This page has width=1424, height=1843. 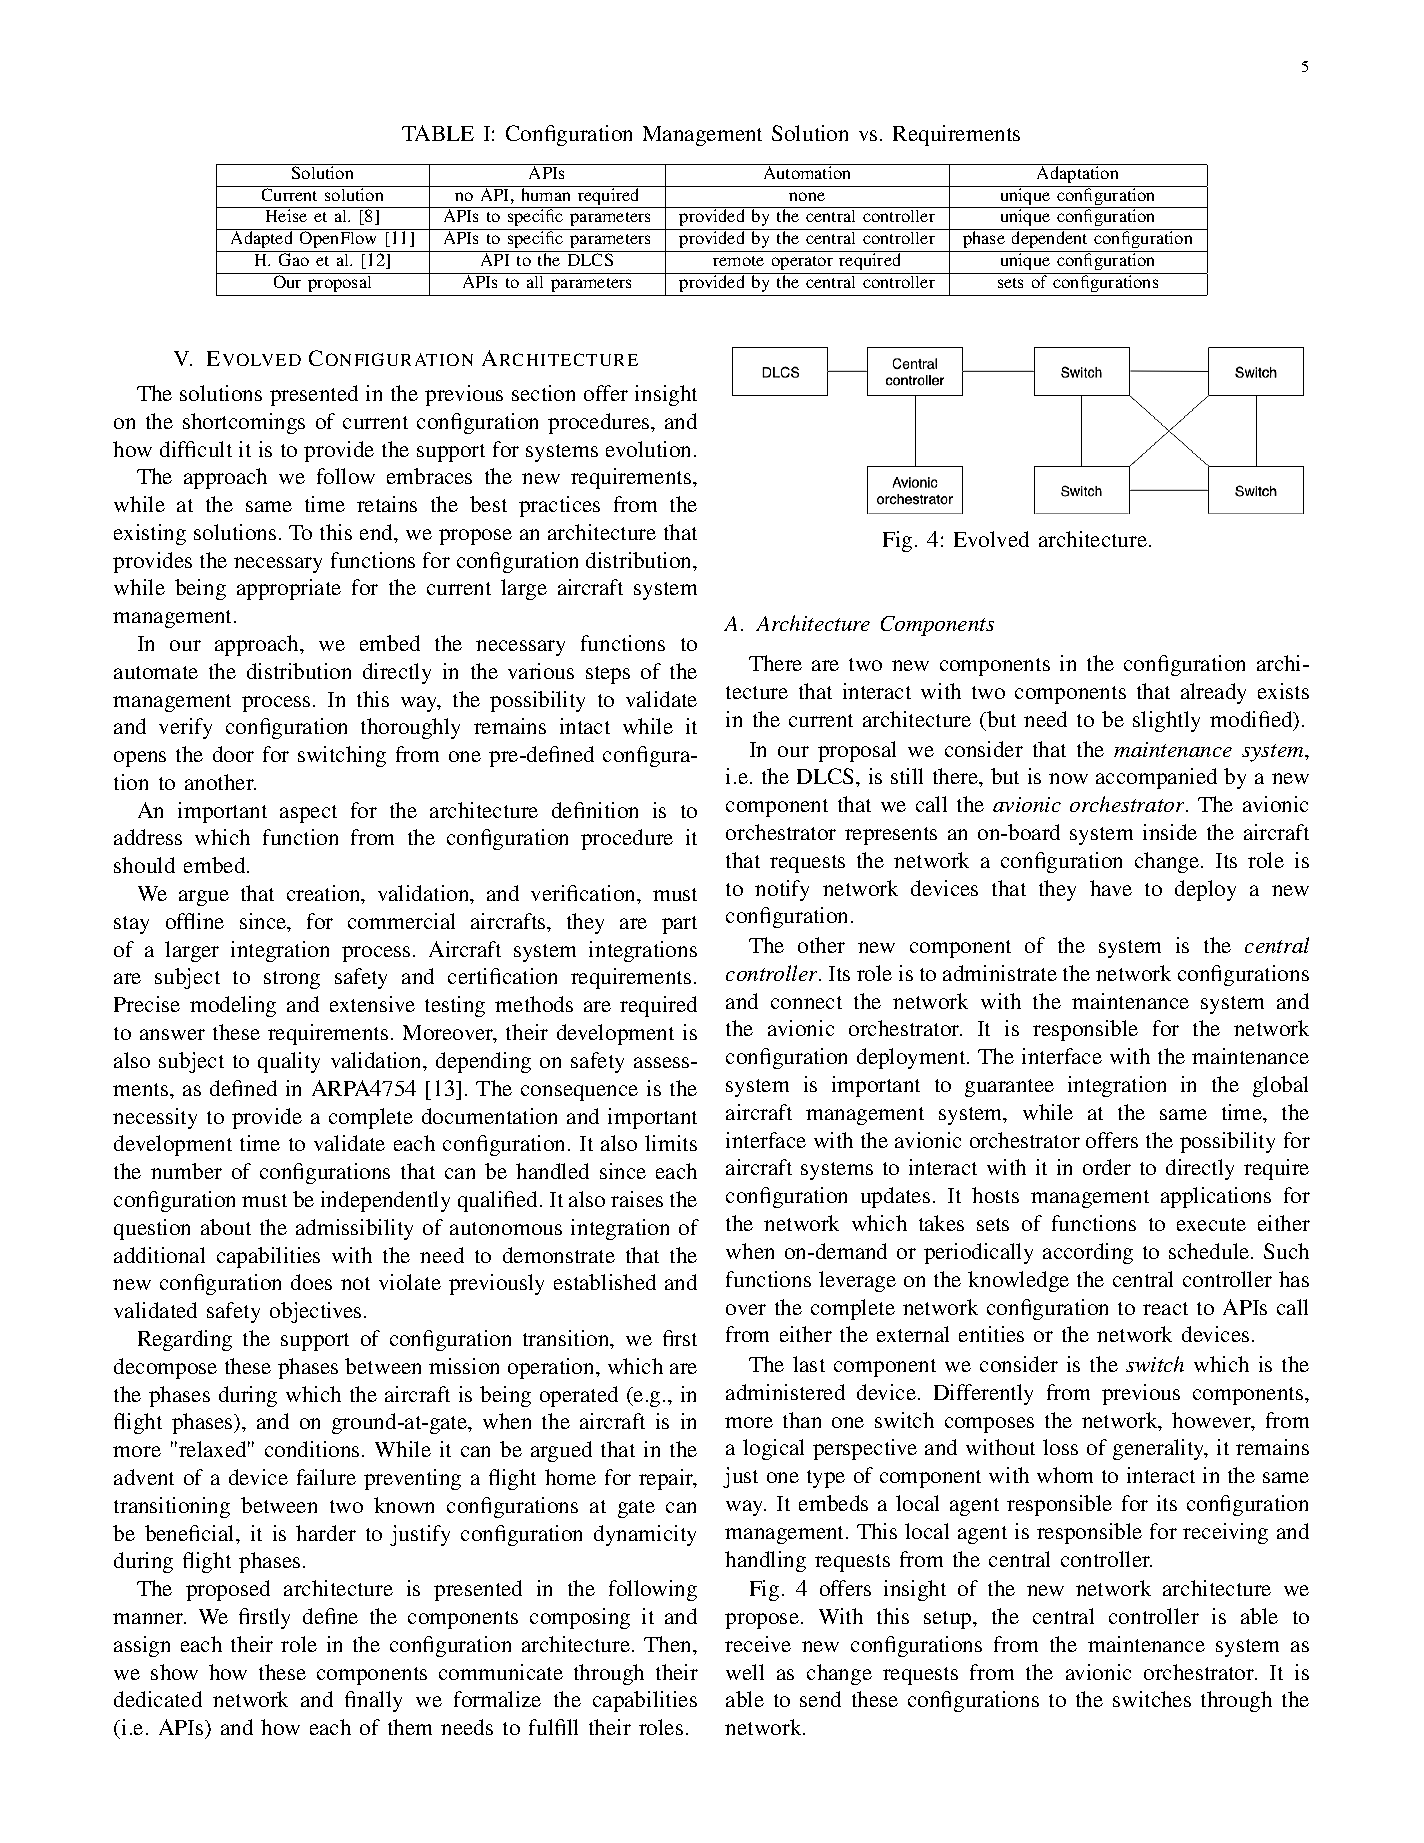 I want to click on raises, so click(x=637, y=1199).
